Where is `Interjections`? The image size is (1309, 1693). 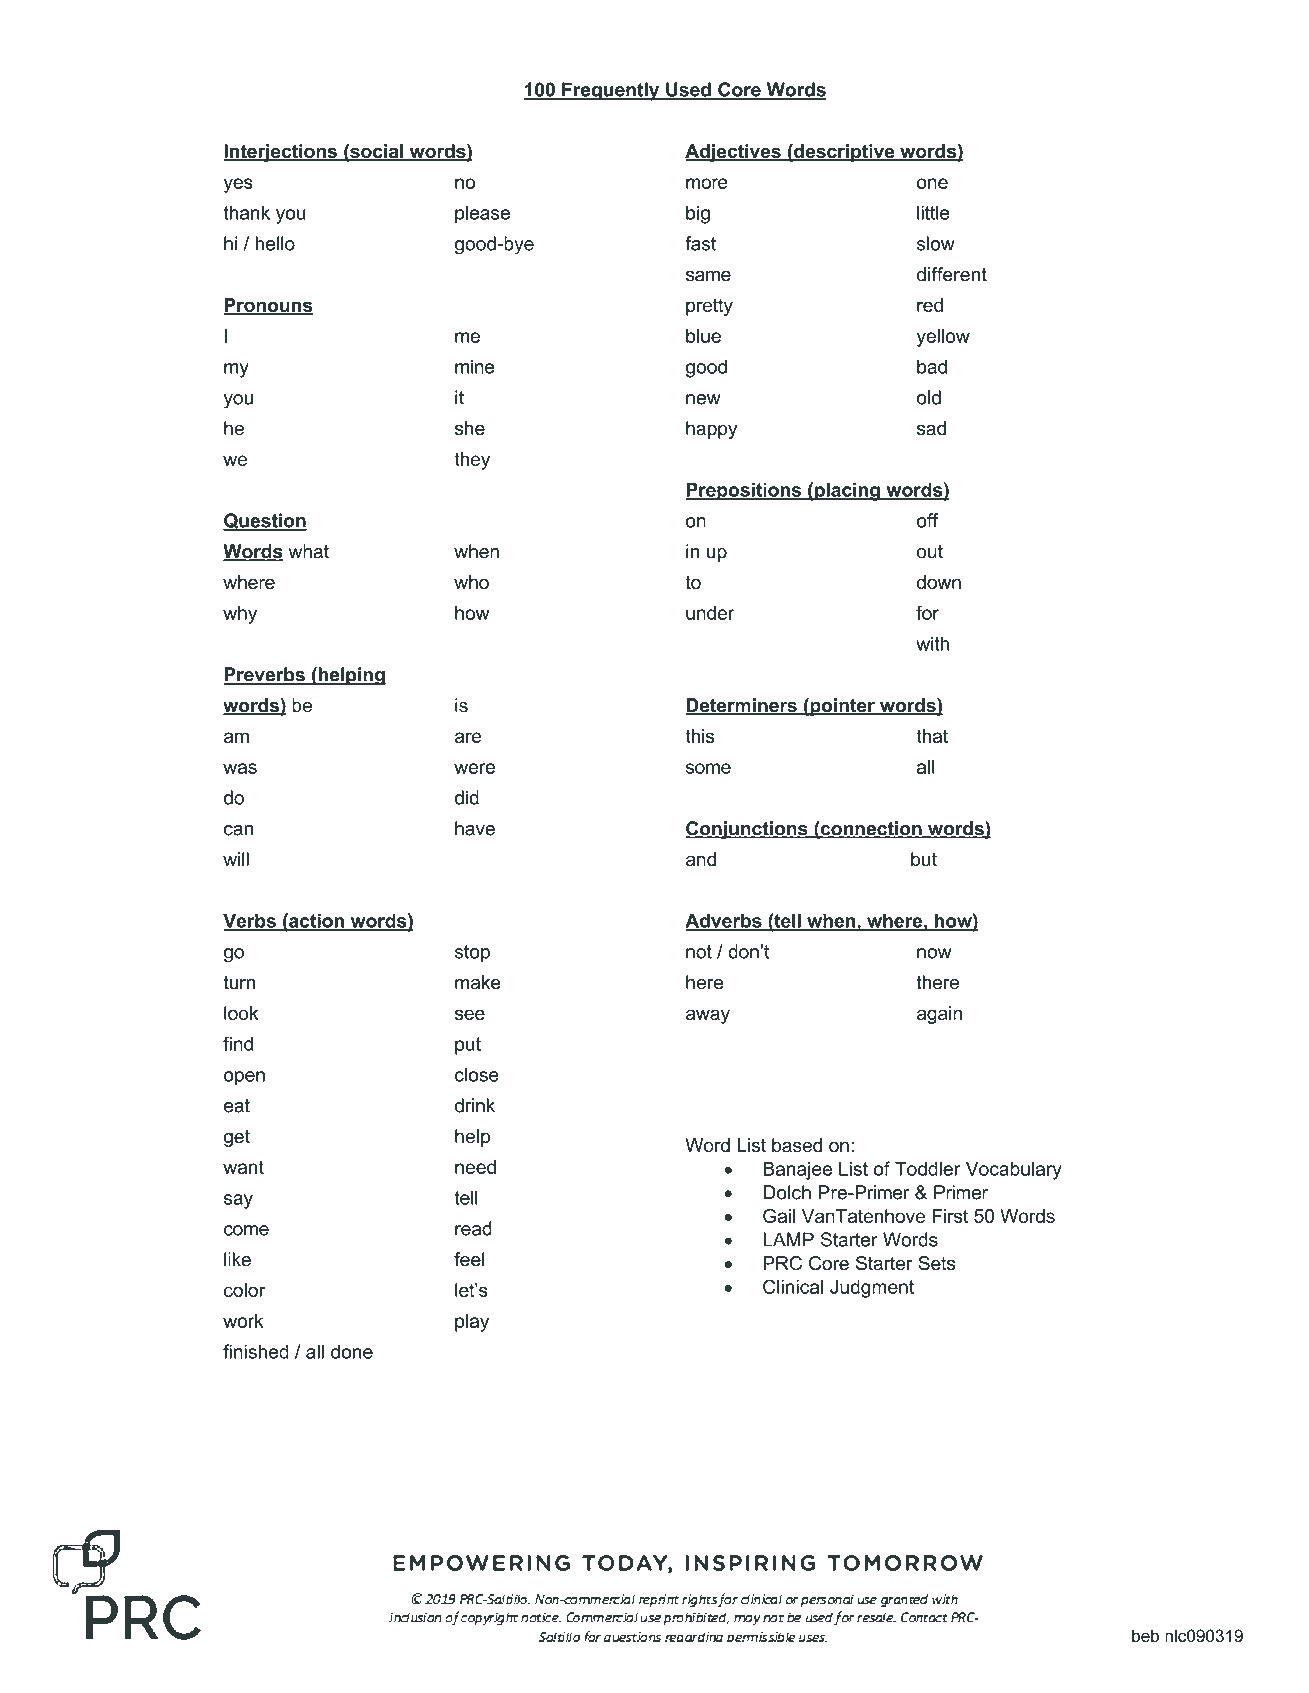 Interjections is located at coordinates (281, 153).
